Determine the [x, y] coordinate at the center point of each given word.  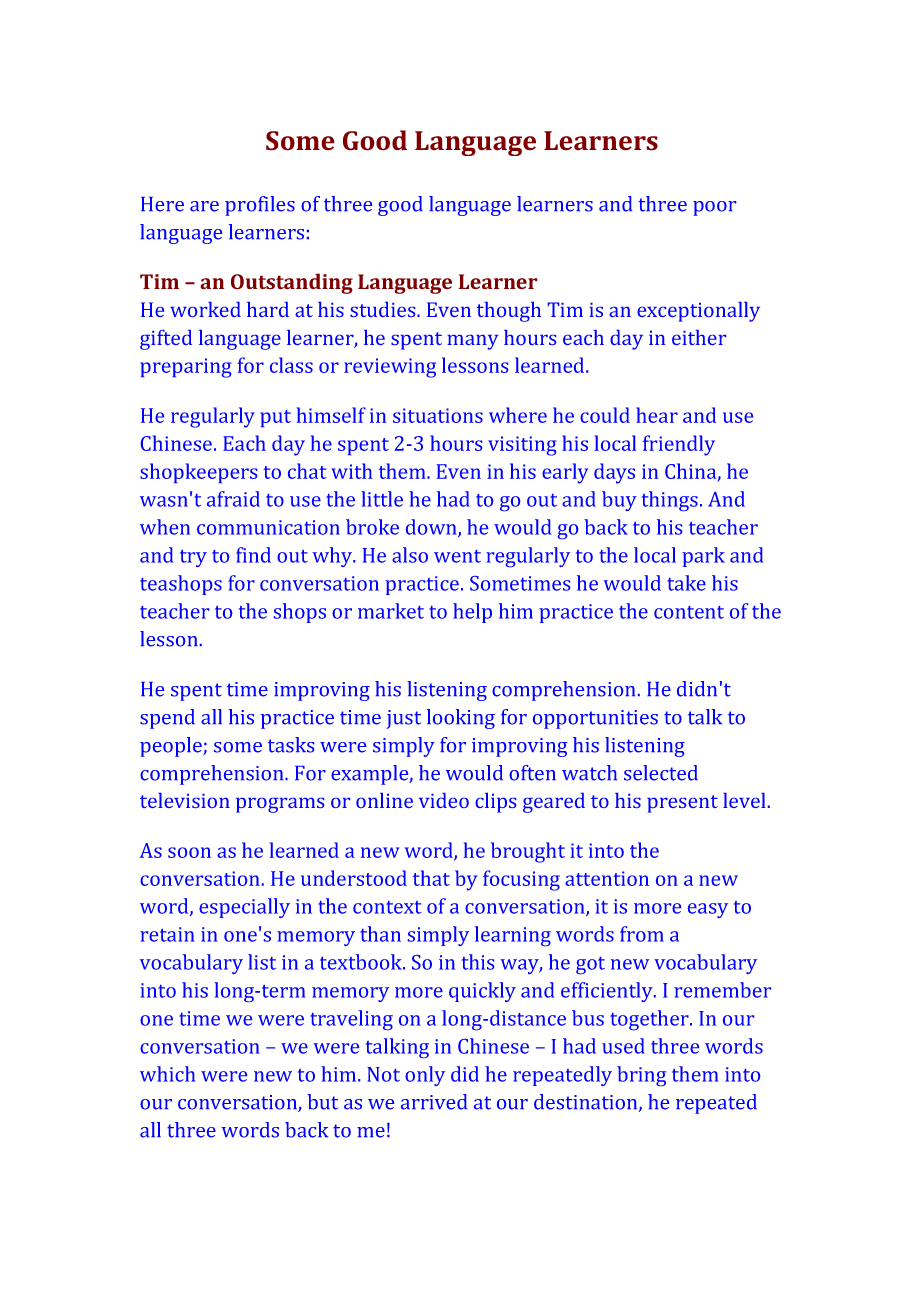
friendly [679, 445]
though [509, 312]
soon [189, 852]
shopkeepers [198, 473]
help [472, 613]
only [425, 1076]
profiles [260, 206]
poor [714, 208]
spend [167, 719]
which [167, 1074]
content [689, 612]
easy [708, 910]
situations [438, 415]
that [431, 878]
